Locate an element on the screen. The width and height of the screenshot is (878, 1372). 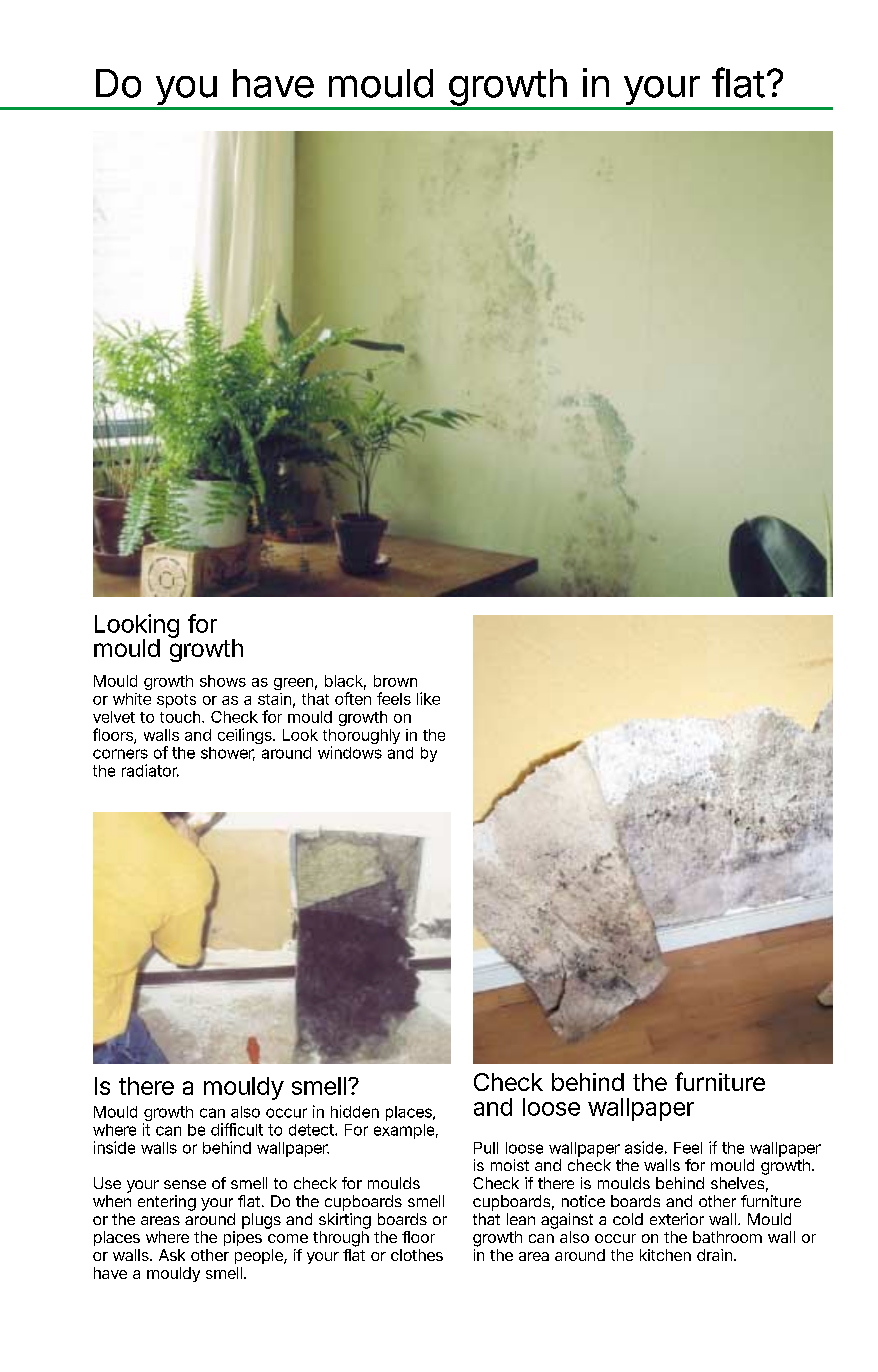
Ask is located at coordinates (172, 1255).
